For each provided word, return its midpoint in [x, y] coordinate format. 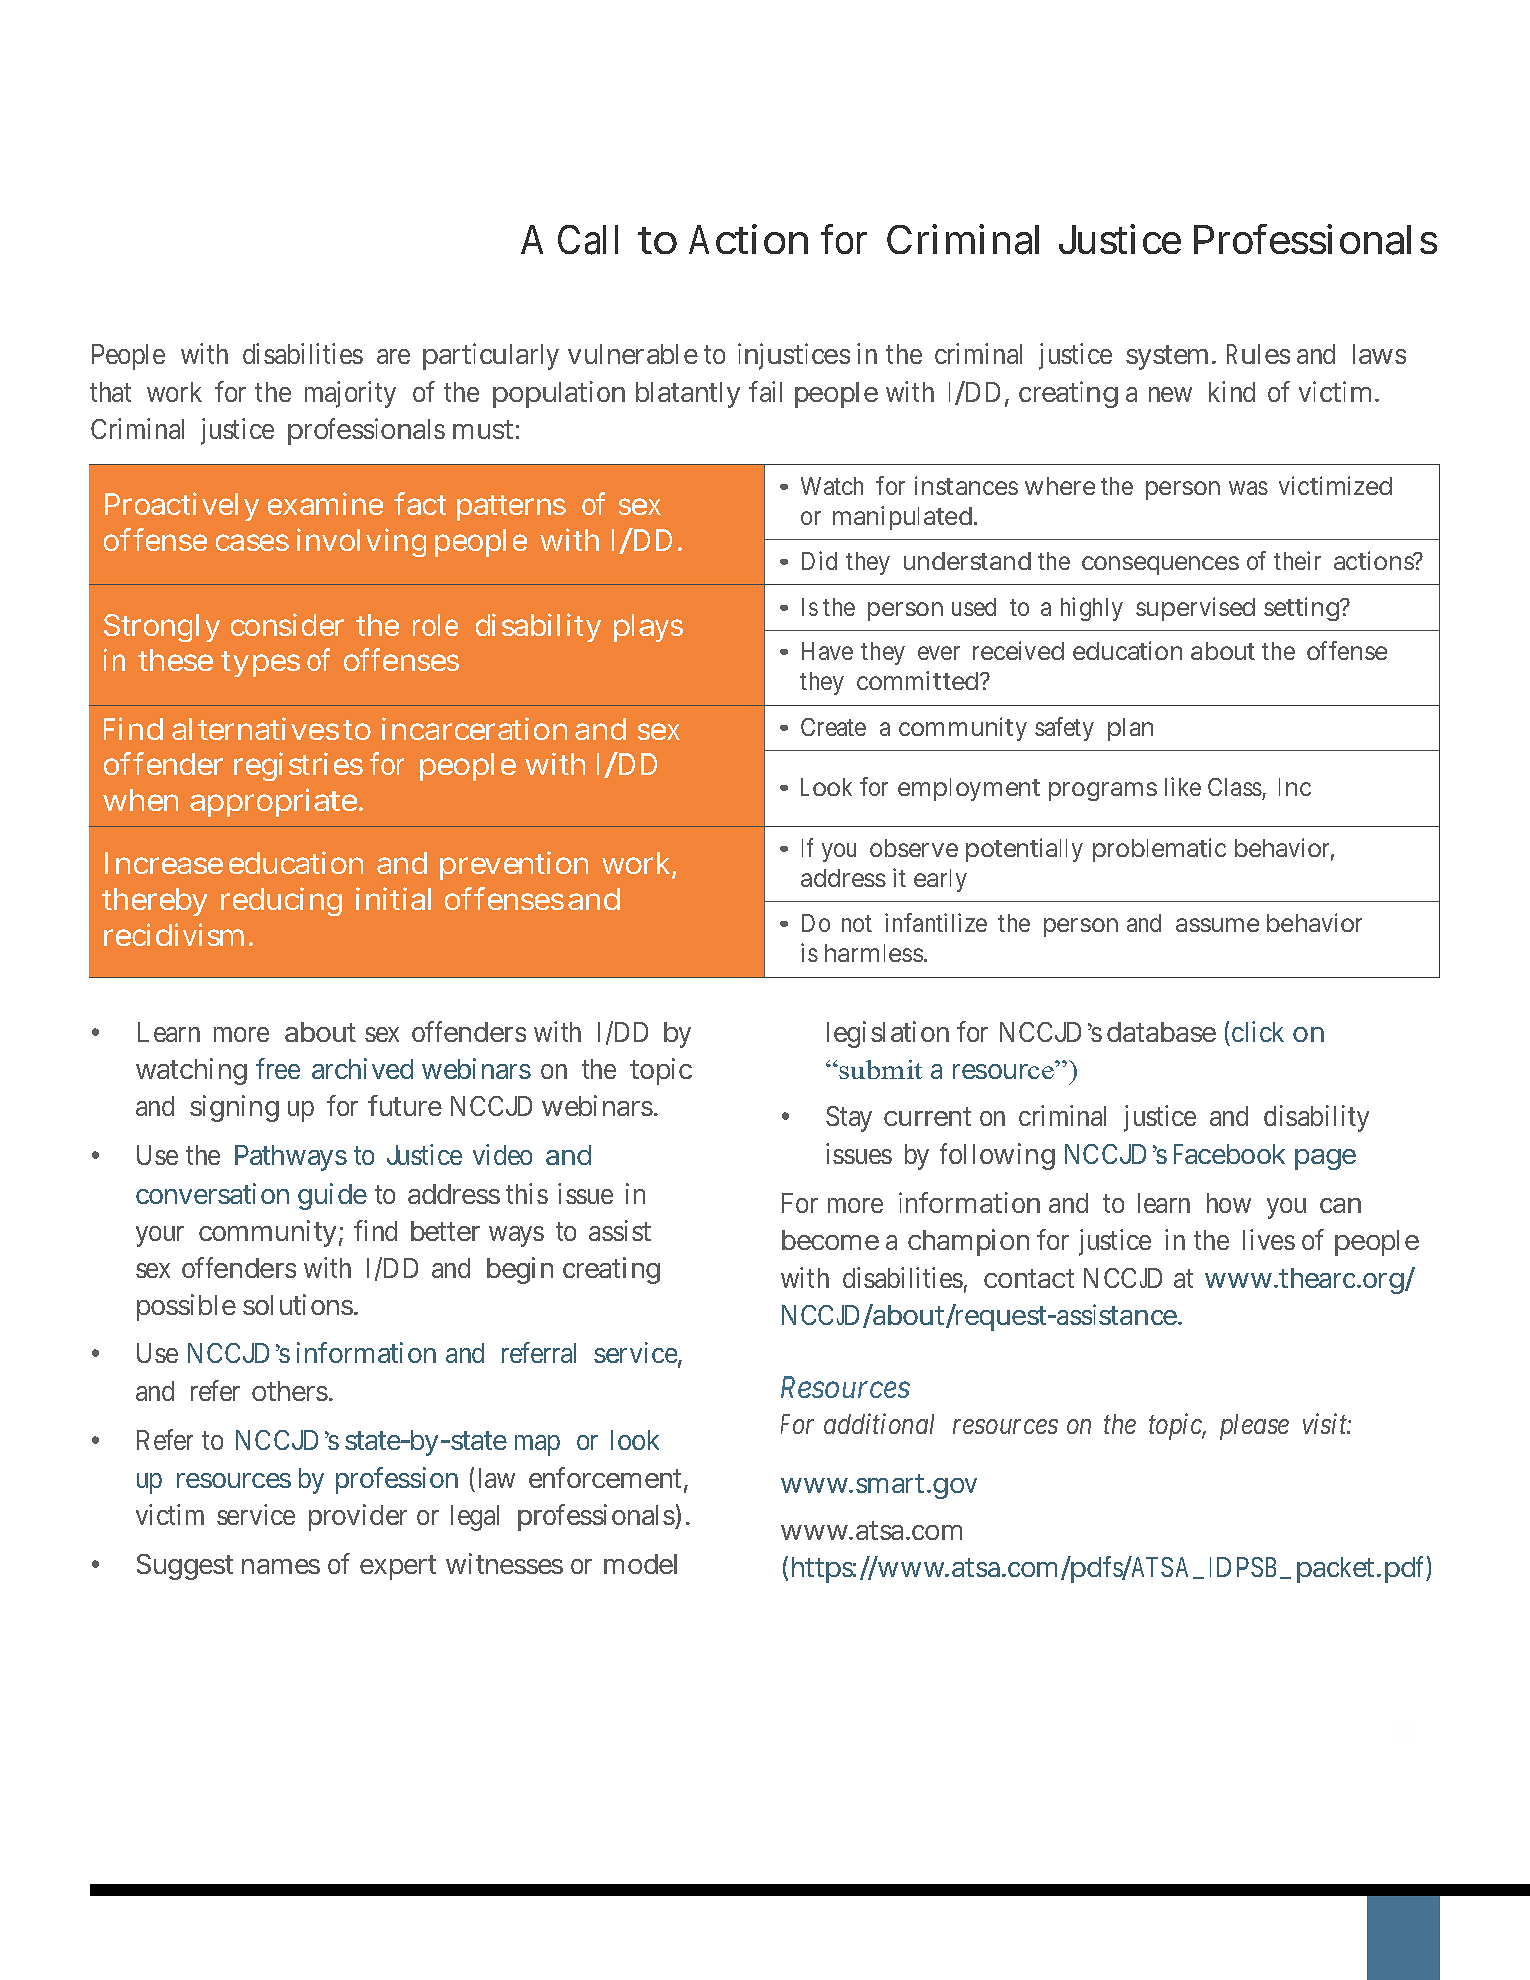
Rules [1258, 354]
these [175, 660]
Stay [849, 1119]
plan [1130, 729]
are [393, 357]
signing [234, 1108]
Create [833, 727]
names [281, 1566]
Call [588, 240]
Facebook [1229, 1154]
